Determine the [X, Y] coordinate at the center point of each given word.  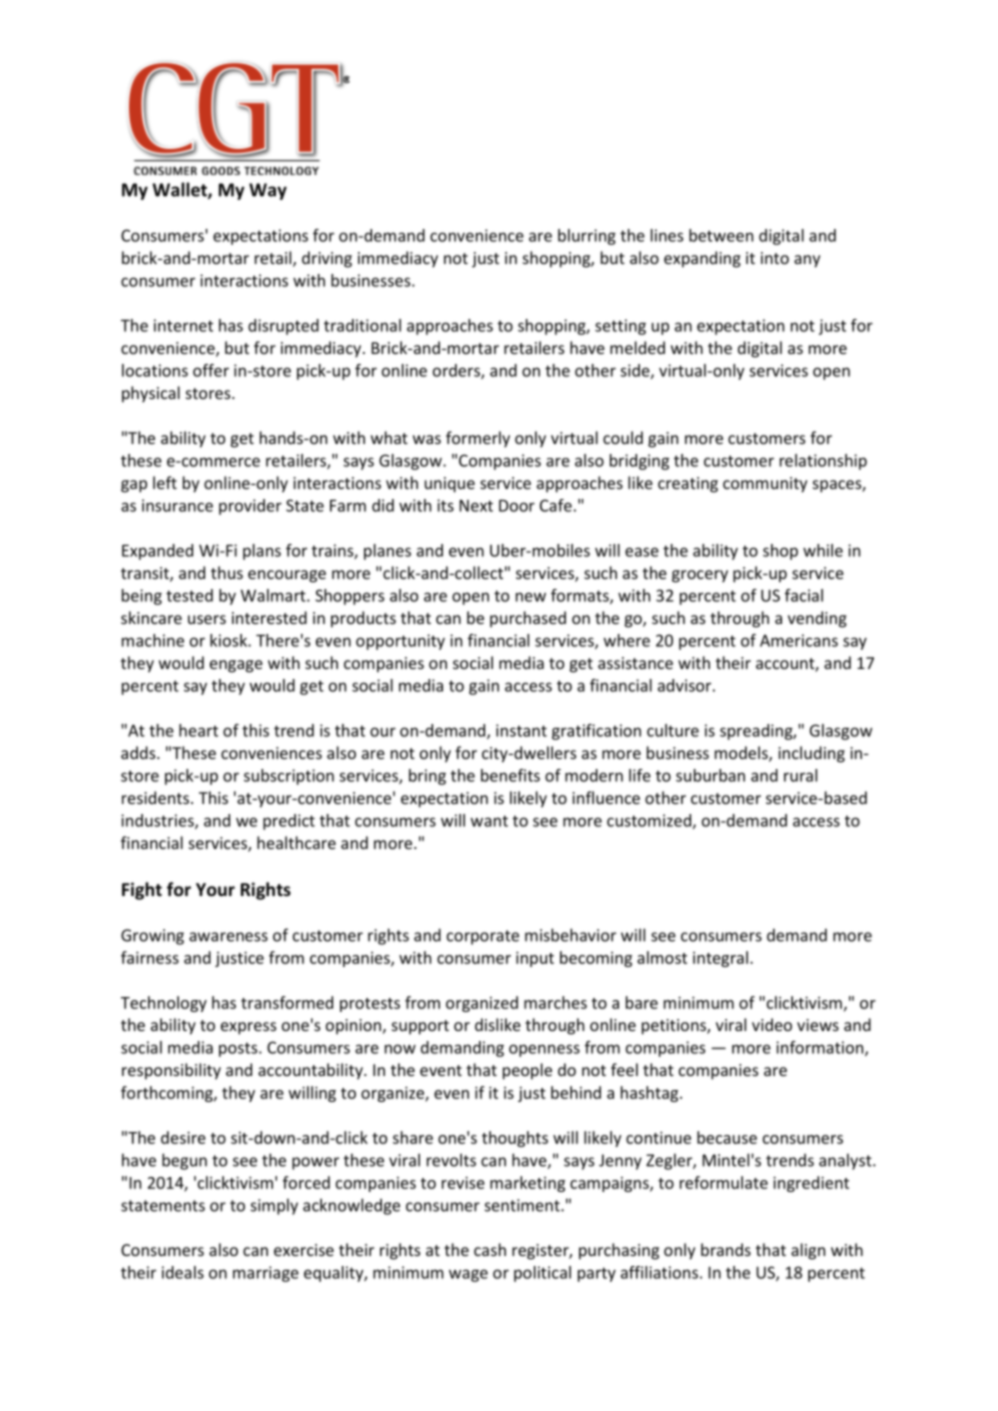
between [721, 235]
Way [268, 191]
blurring [587, 237]
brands [726, 1249]
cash [490, 1249]
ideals [183, 1272]
